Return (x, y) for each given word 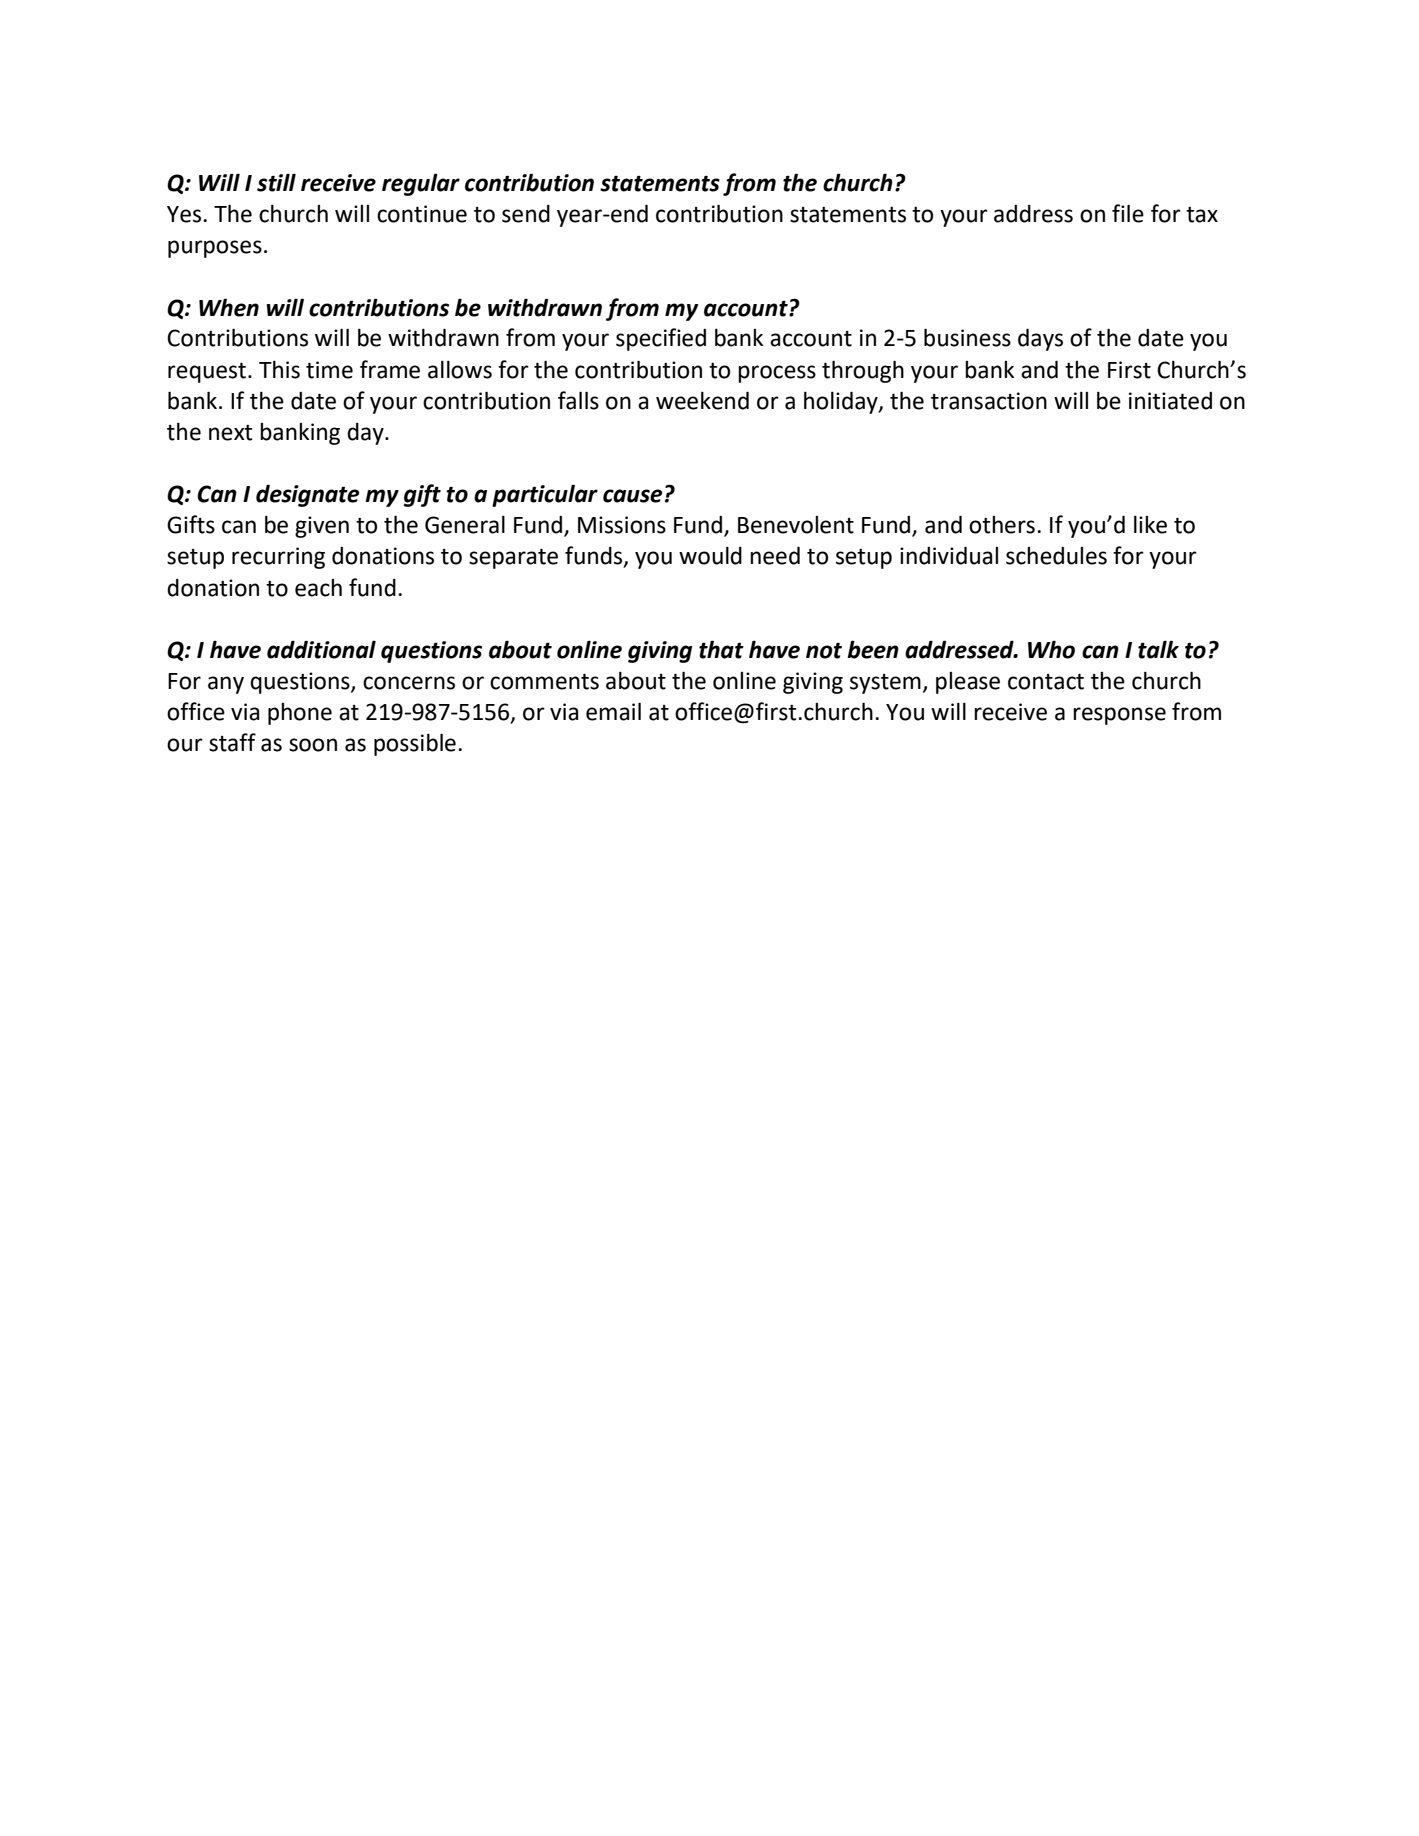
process (777, 374)
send (526, 214)
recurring (278, 558)
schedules (1056, 556)
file (1128, 213)
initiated (1170, 401)
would (710, 556)
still (276, 183)
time (329, 370)
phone (300, 714)
